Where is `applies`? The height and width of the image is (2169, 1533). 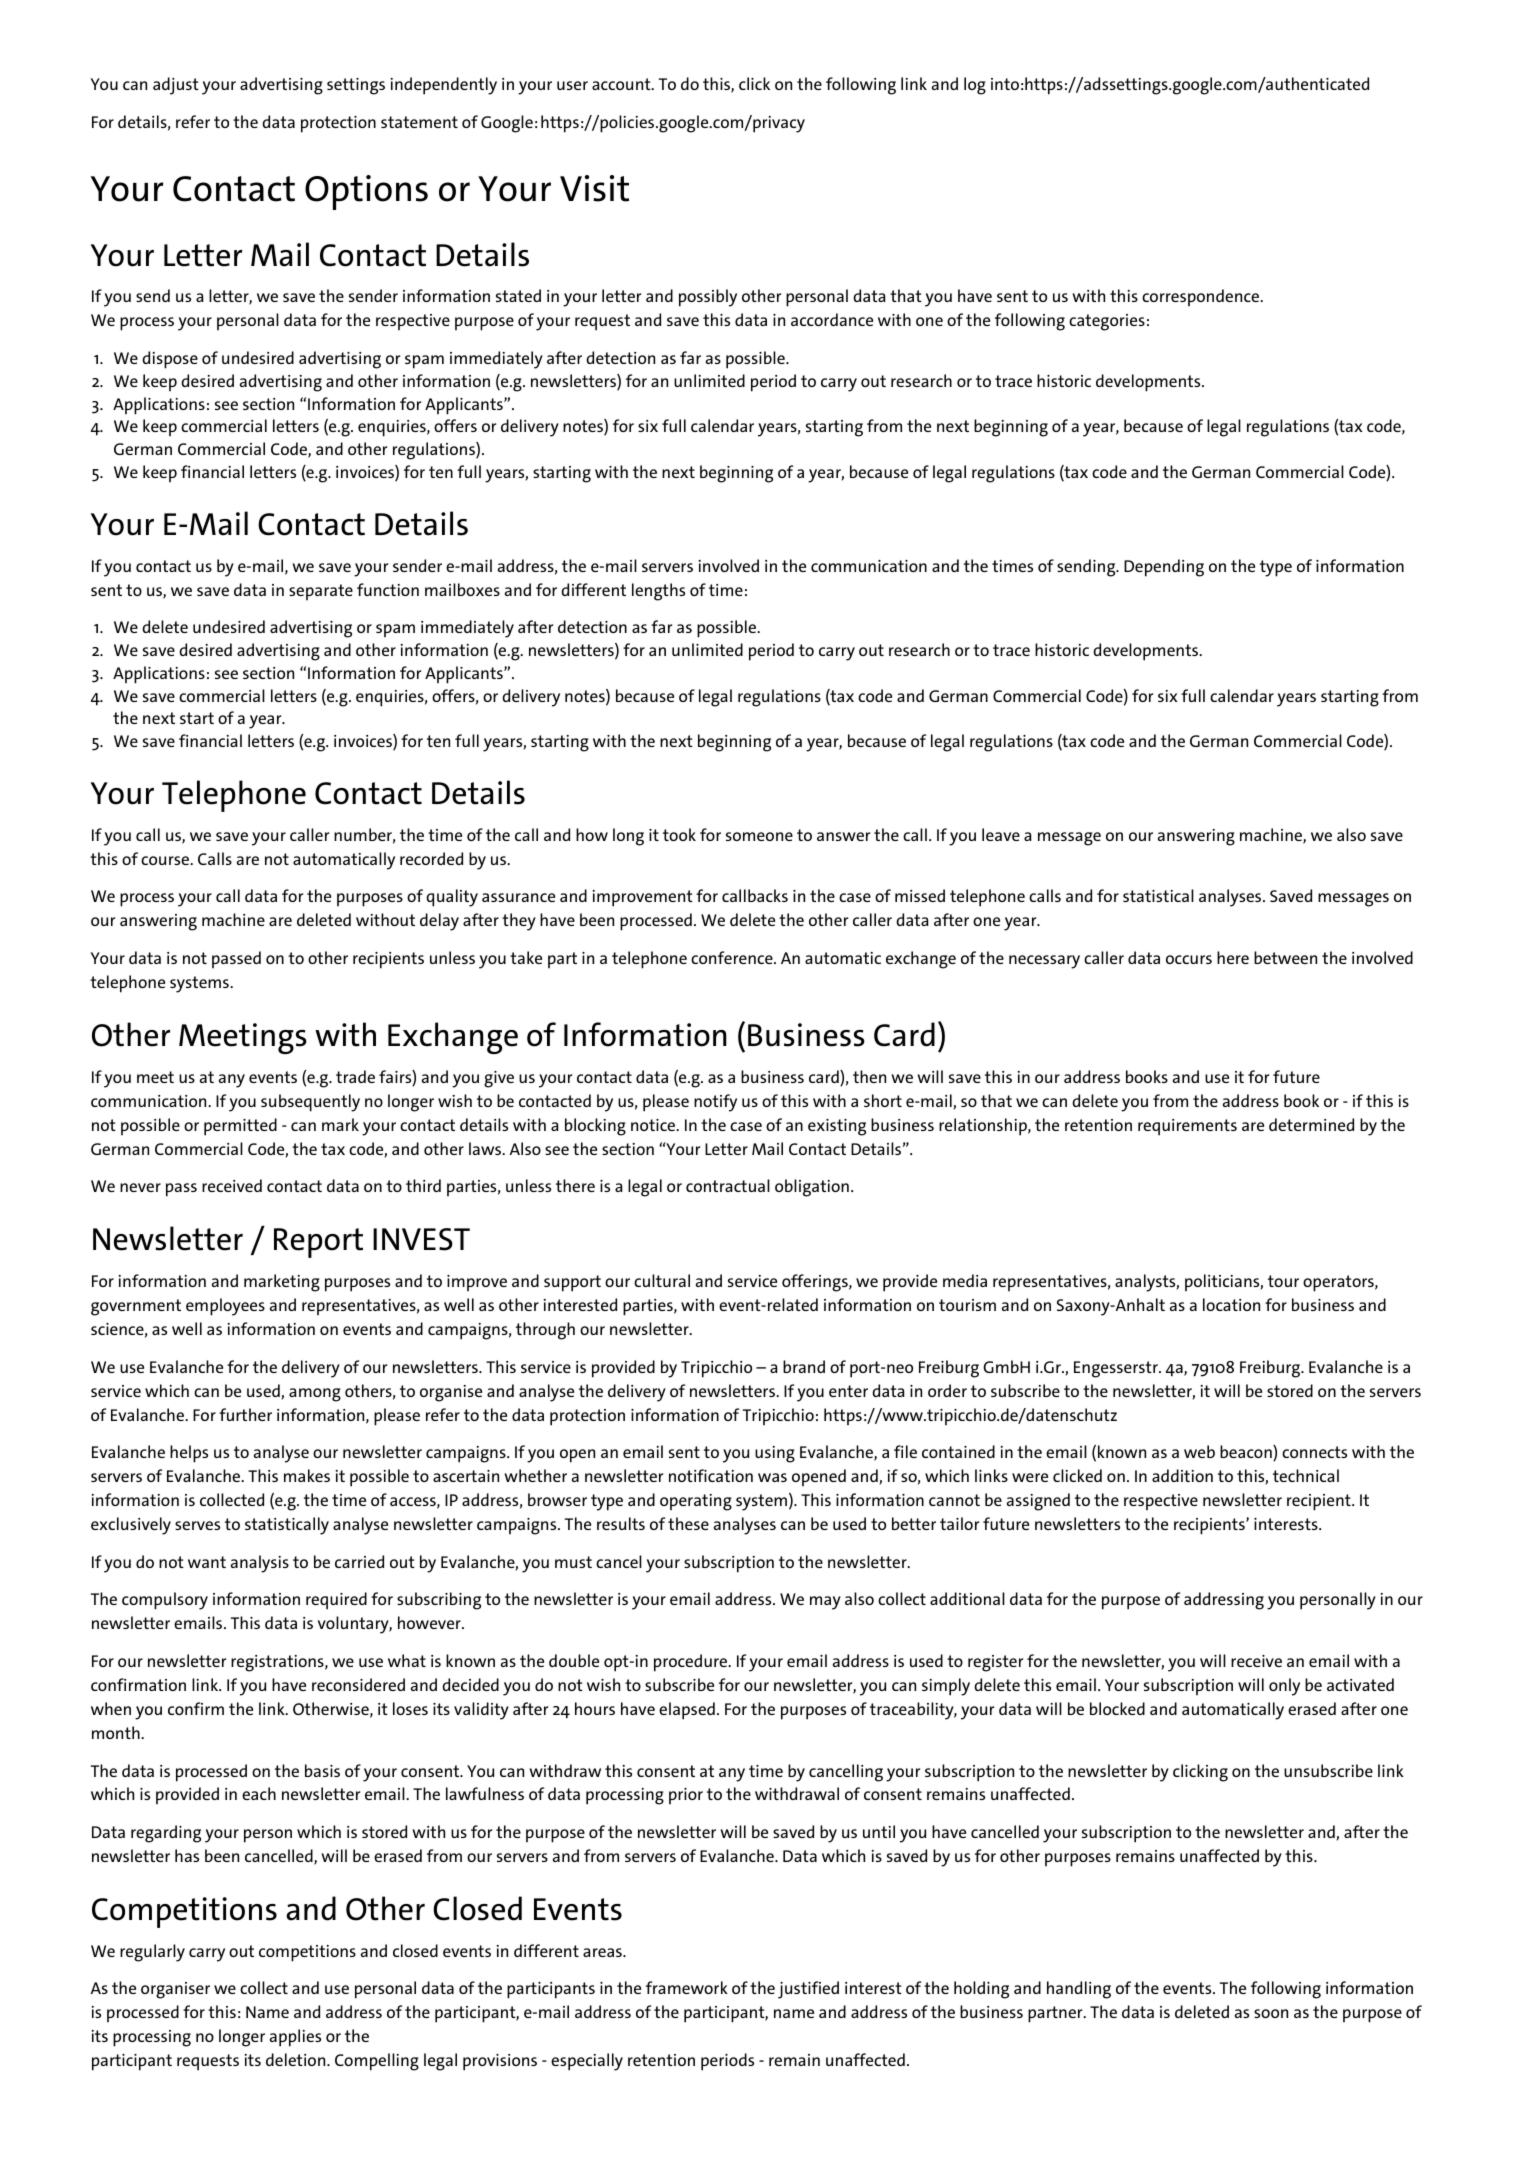 applies is located at coordinates (295, 2038).
